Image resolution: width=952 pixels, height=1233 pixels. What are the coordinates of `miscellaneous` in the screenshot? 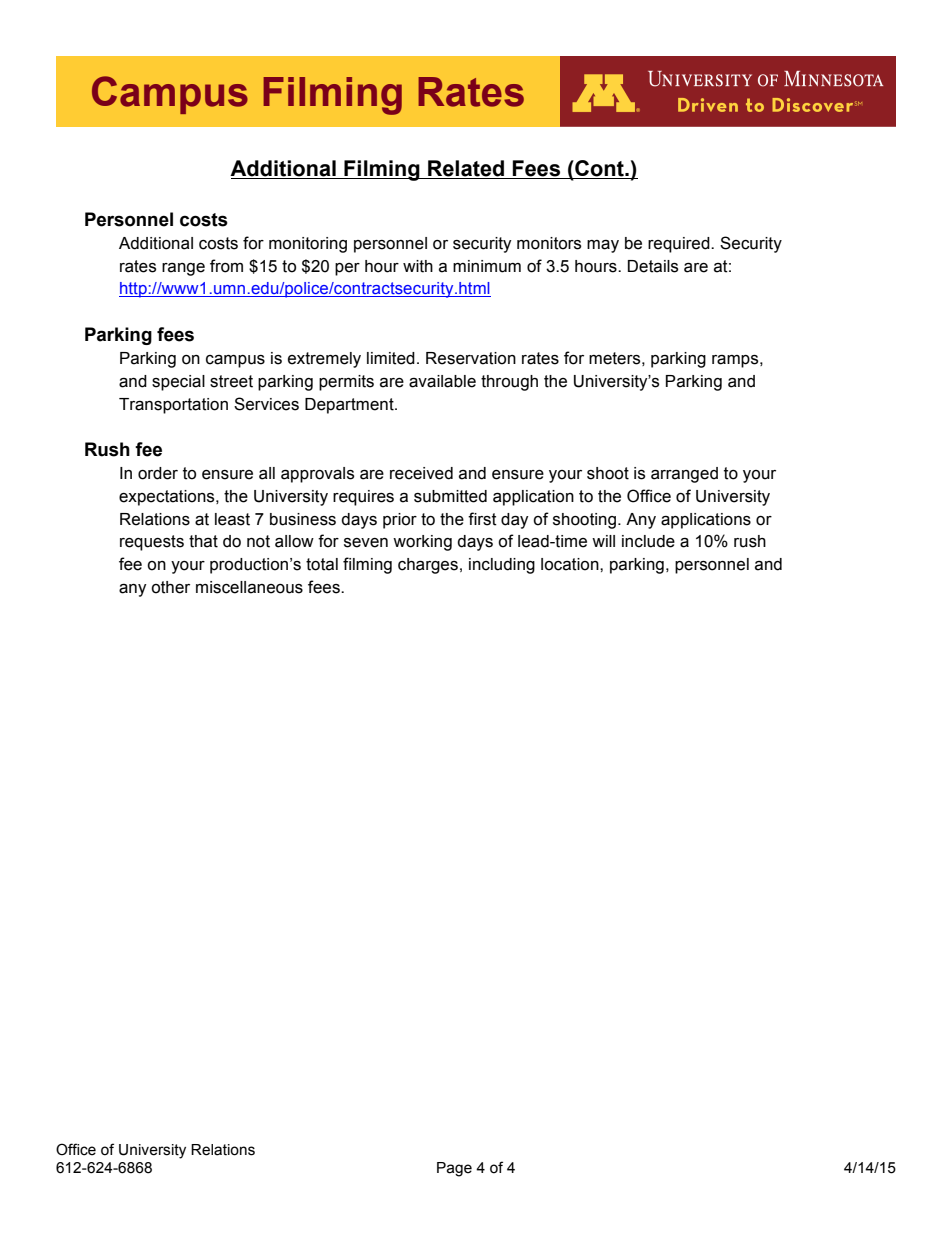 It's located at (249, 587).
